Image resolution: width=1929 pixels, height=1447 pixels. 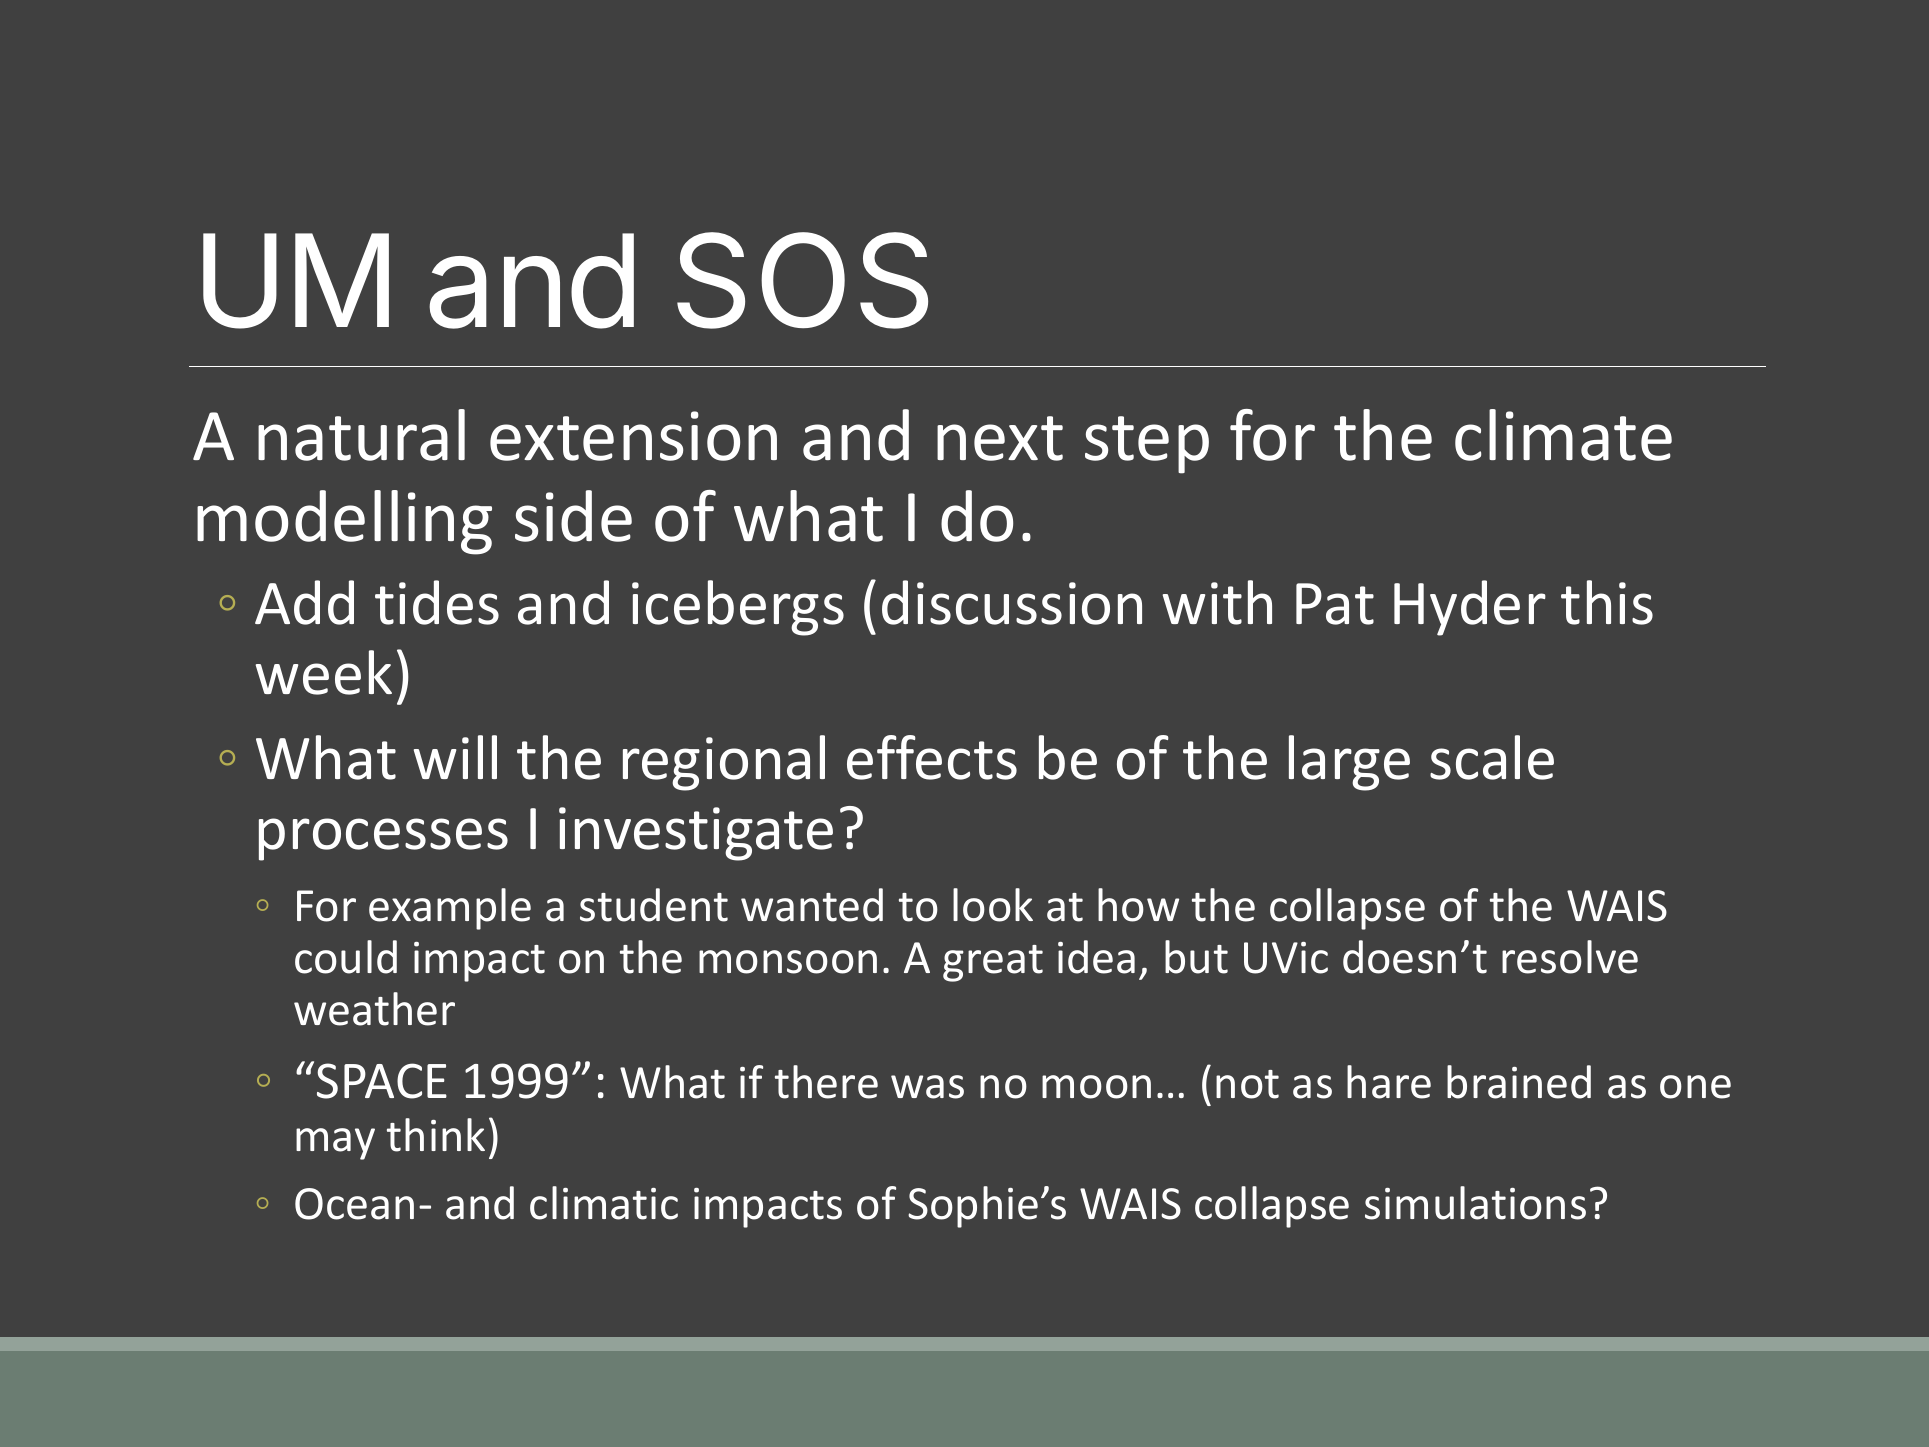 I want to click on resolve, so click(x=1570, y=957).
